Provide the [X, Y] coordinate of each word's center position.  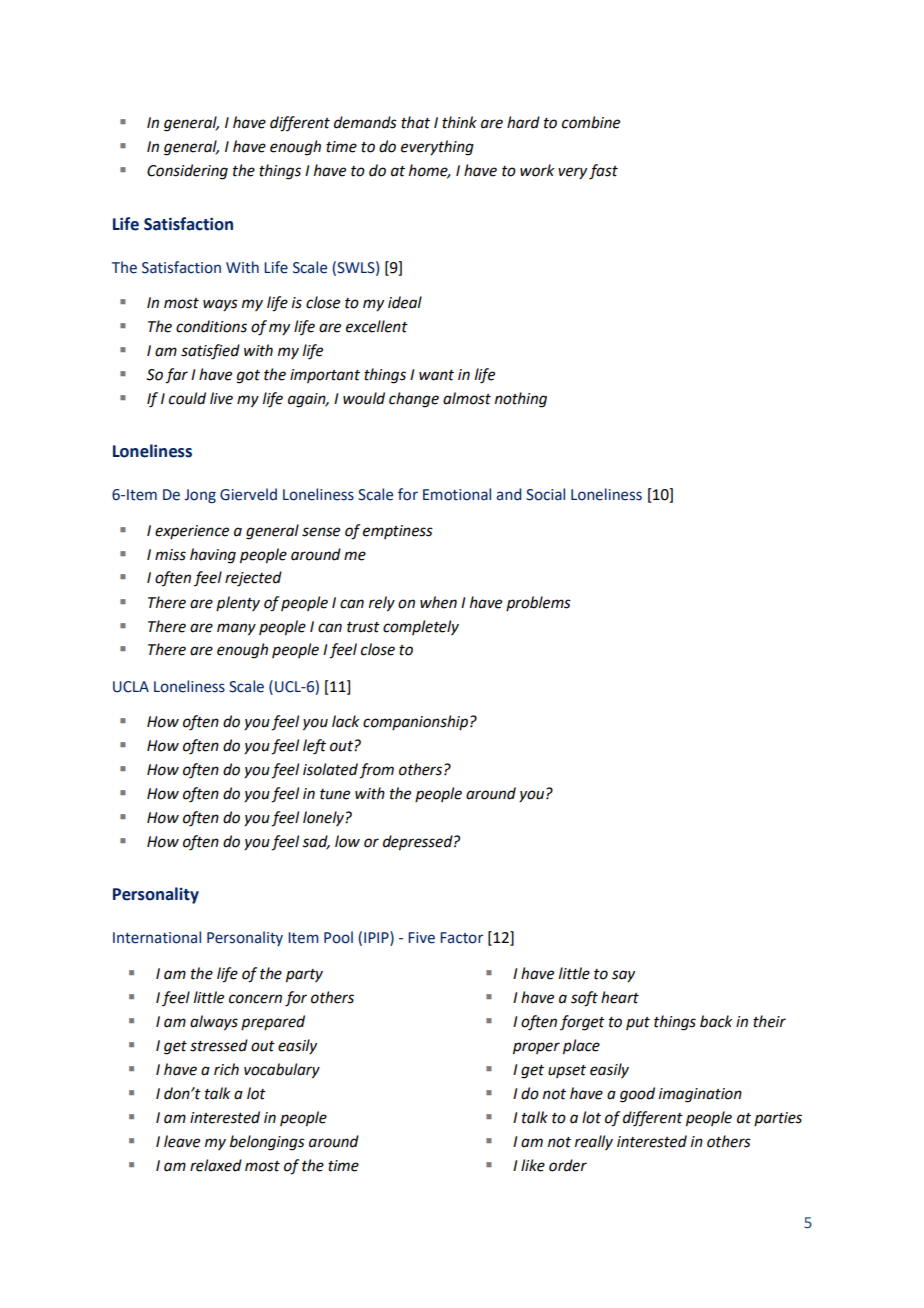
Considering [187, 172]
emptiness [398, 532]
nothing [521, 400]
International [157, 937]
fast [603, 172]
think [459, 122]
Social [545, 494]
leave [182, 1141]
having [213, 556]
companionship [415, 722]
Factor [461, 938]
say [623, 976]
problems [538, 603]
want [436, 375]
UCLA [131, 687]
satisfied [210, 352]
